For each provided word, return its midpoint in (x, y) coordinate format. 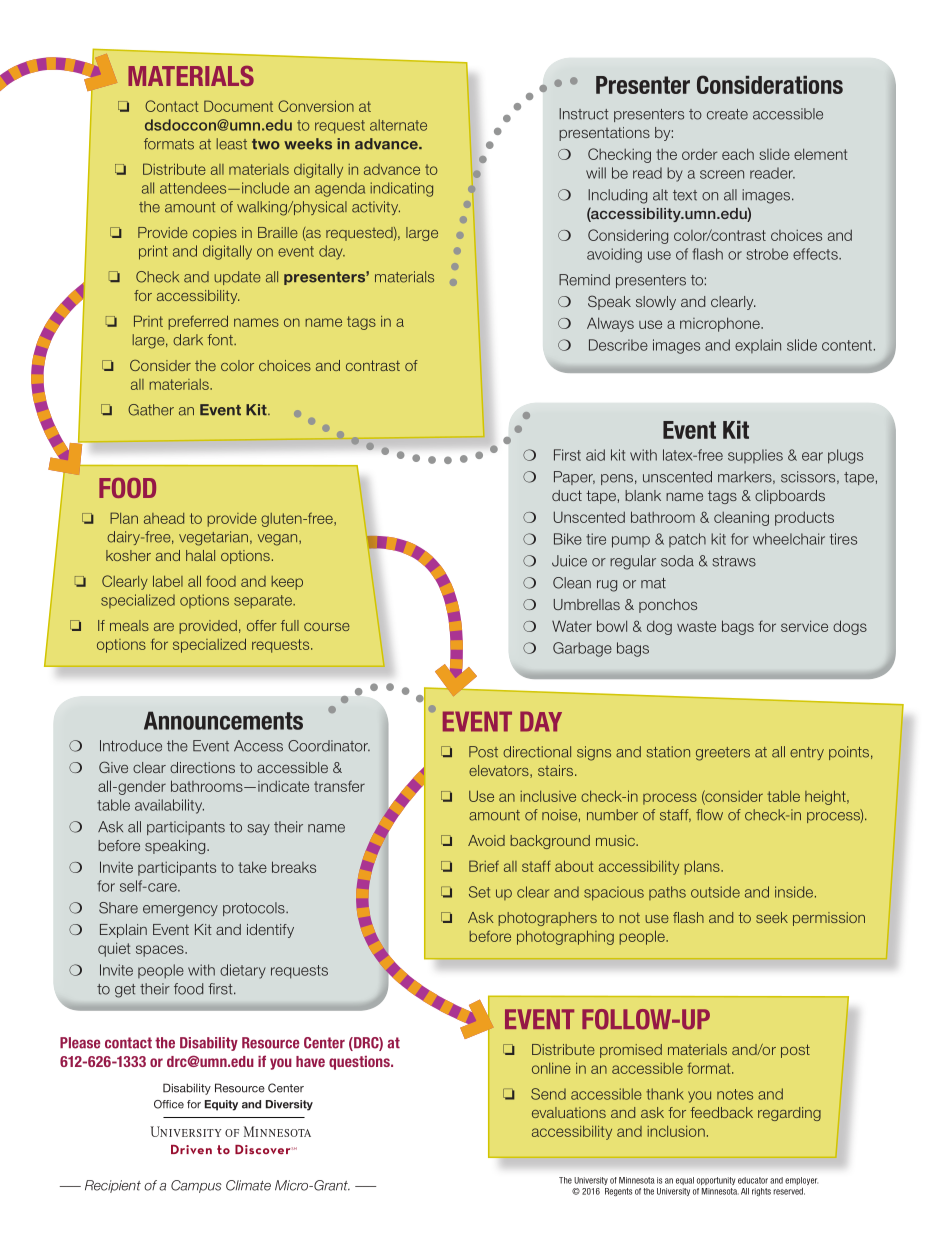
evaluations (569, 1112)
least (232, 144)
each (738, 154)
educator (753, 1180)
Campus (196, 1186)
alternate (398, 125)
